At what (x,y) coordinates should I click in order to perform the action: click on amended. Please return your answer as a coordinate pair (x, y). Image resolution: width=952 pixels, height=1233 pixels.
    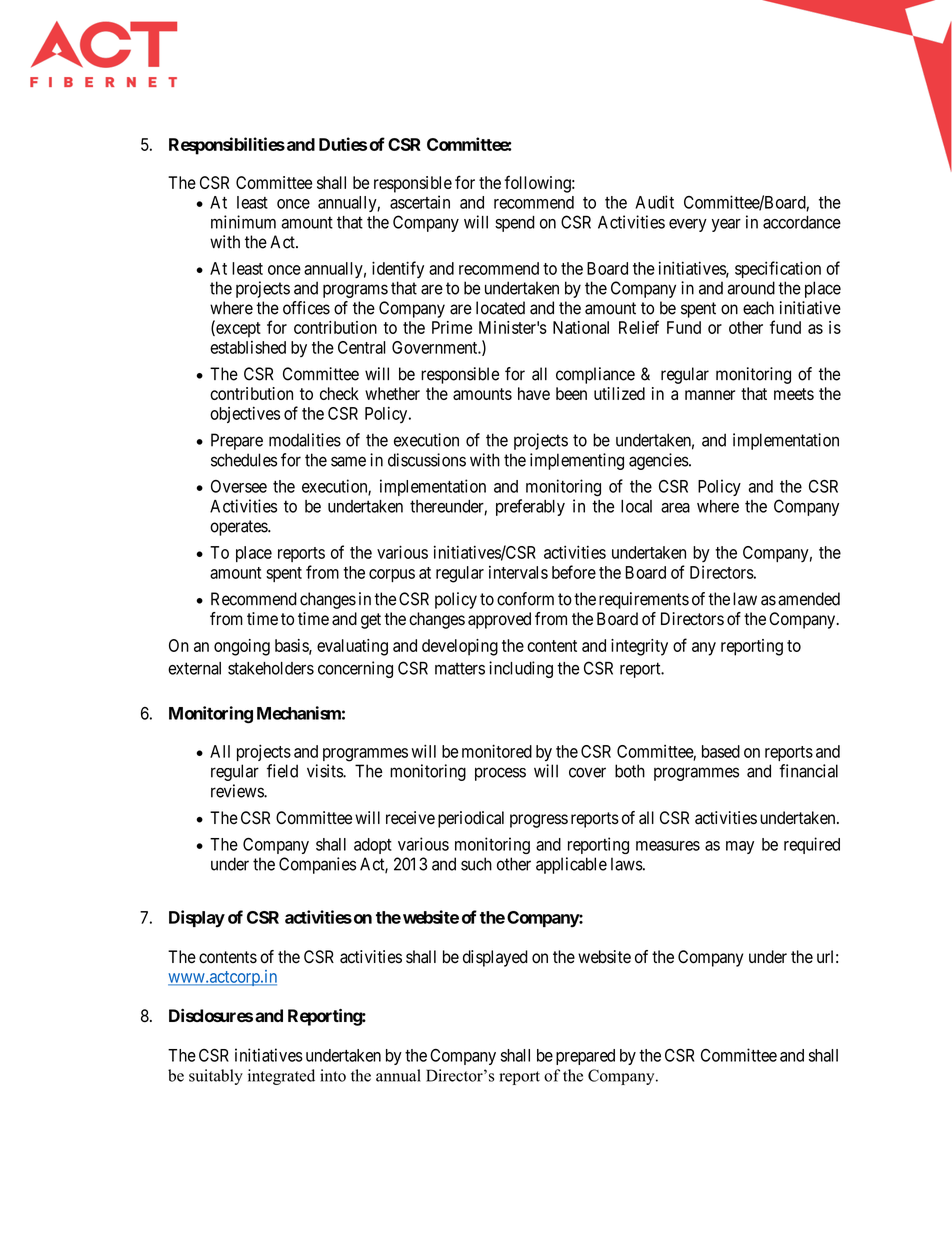
    Looking at the image, I should click on (809, 599).
